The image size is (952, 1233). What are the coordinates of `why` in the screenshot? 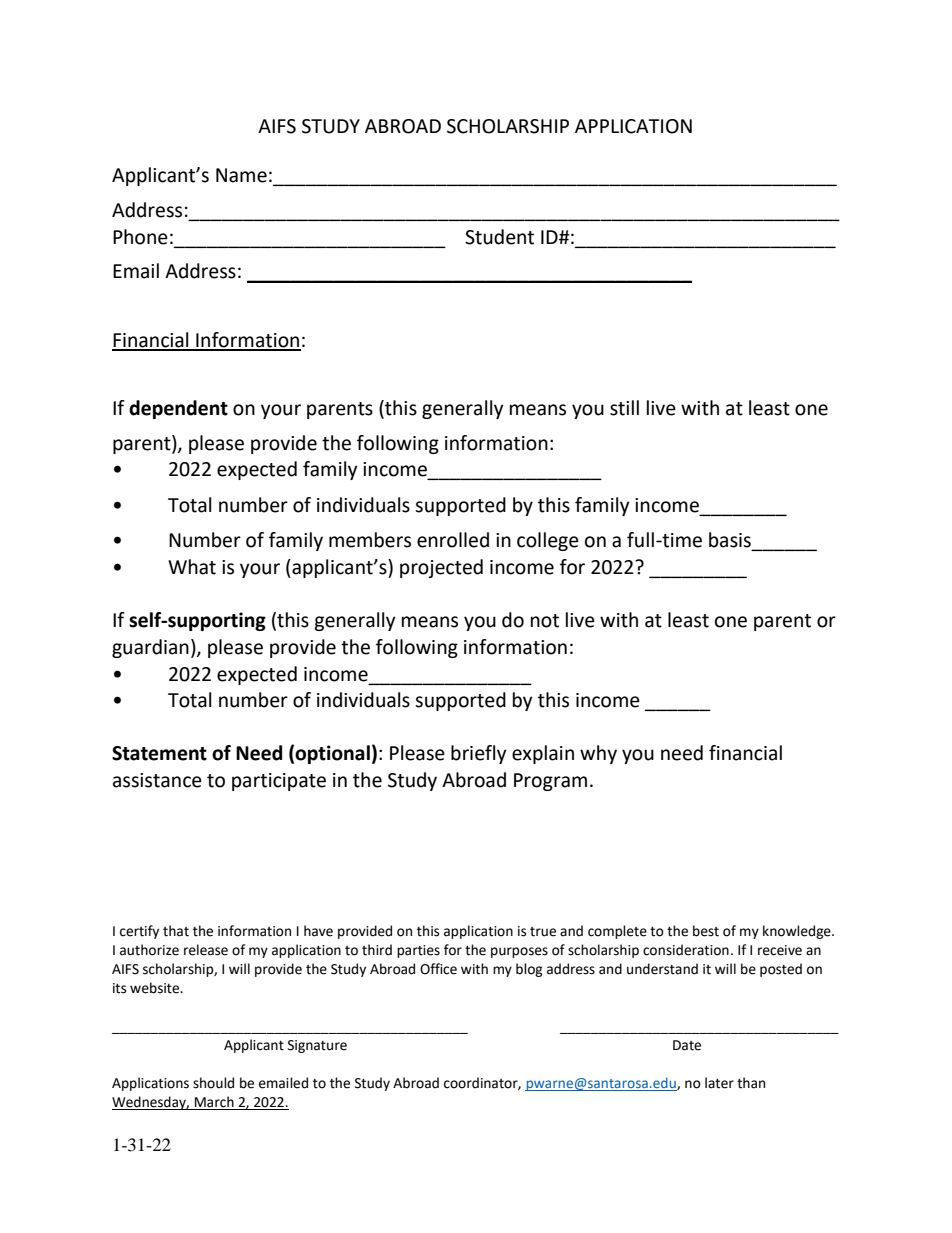 It's located at (598, 754).
